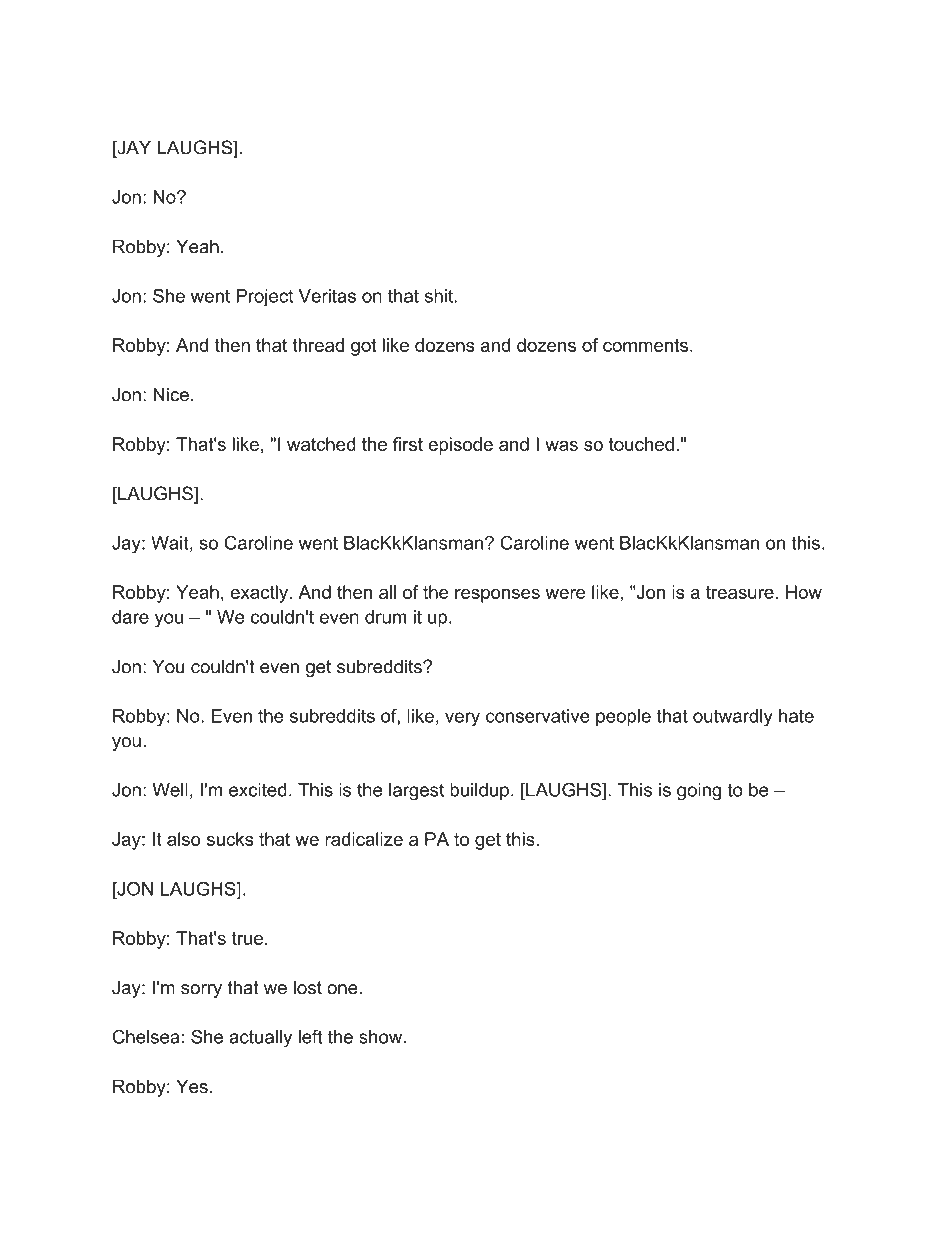  What do you see at coordinates (230, 839) in the screenshot?
I see `sucks` at bounding box center [230, 839].
